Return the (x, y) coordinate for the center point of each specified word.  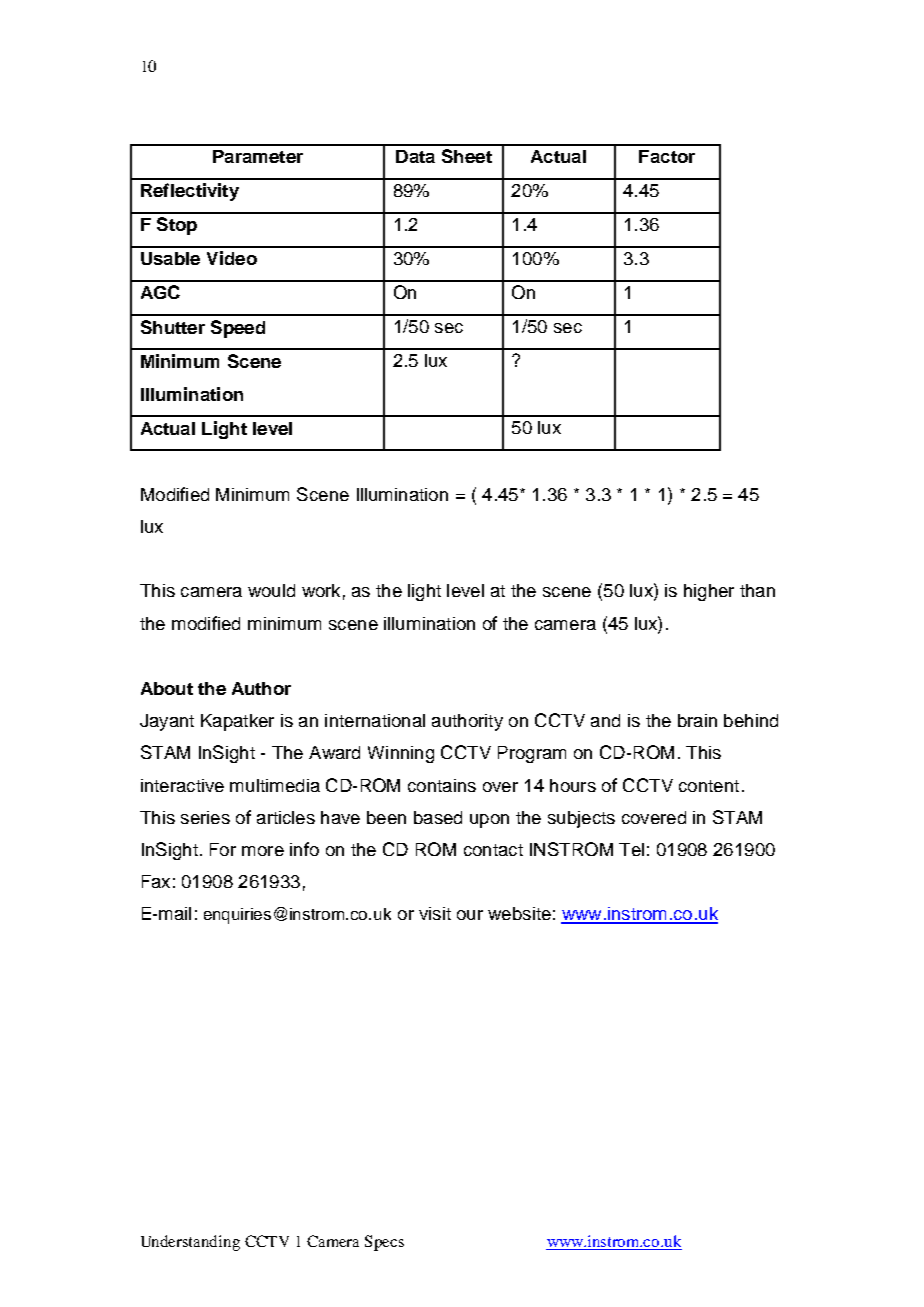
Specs (384, 1243)
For (223, 849)
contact (493, 850)
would (271, 590)
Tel (631, 849)
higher (709, 592)
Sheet (467, 156)
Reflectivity (190, 192)
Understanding (190, 1243)
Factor (667, 156)
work (321, 590)
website (519, 913)
